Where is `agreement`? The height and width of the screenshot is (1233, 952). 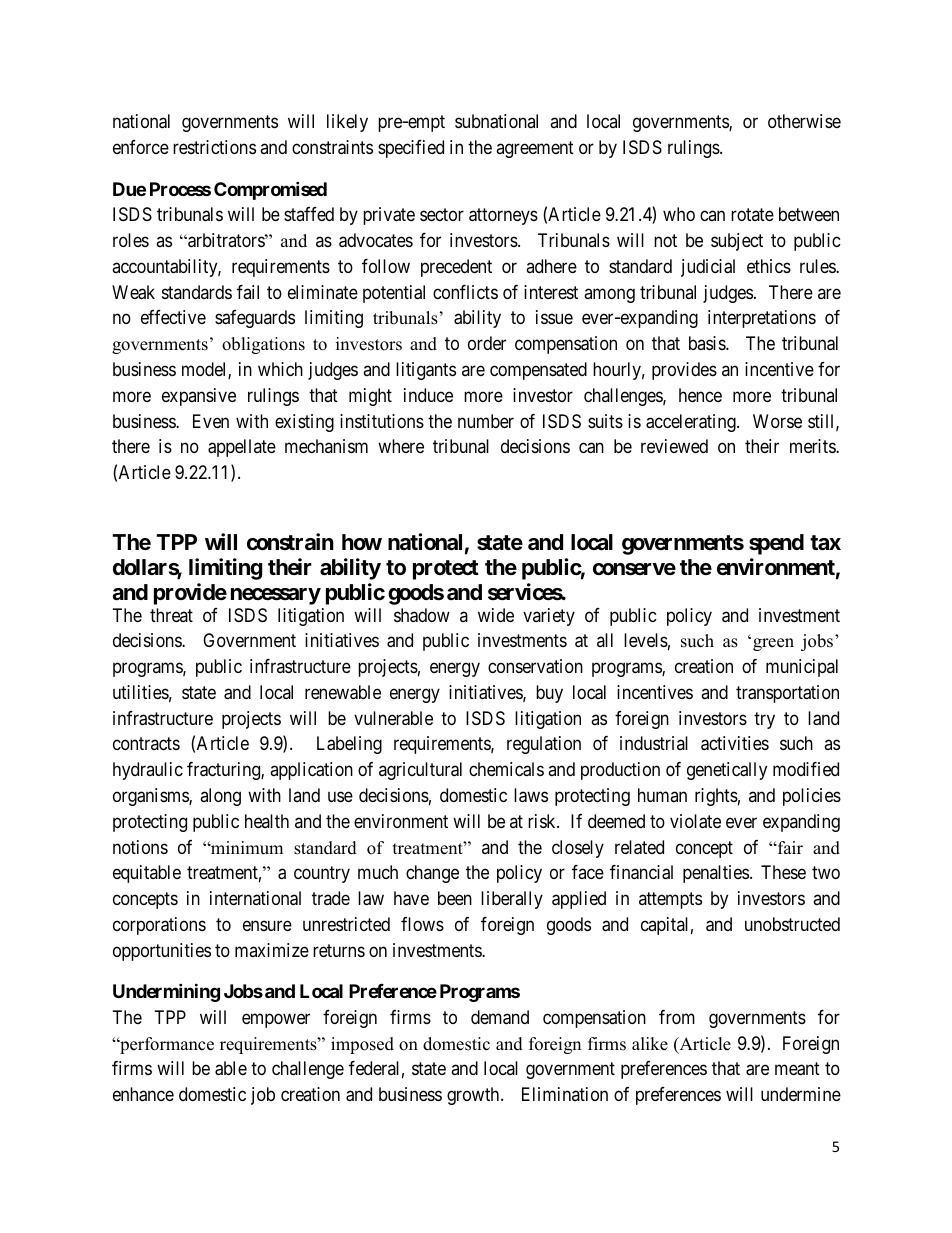 agreement is located at coordinates (535, 150).
